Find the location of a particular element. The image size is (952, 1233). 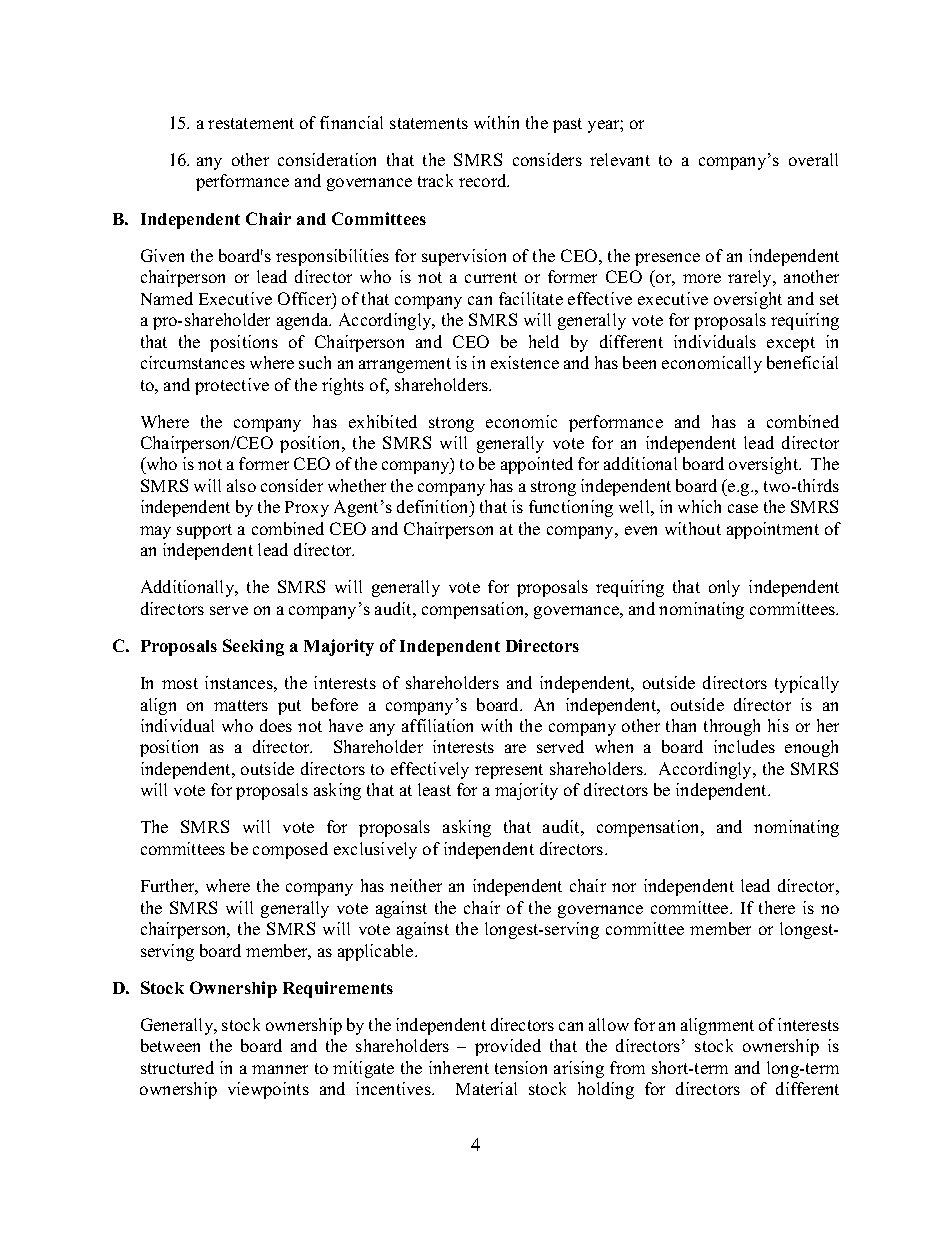

record is located at coordinates (484, 180).
